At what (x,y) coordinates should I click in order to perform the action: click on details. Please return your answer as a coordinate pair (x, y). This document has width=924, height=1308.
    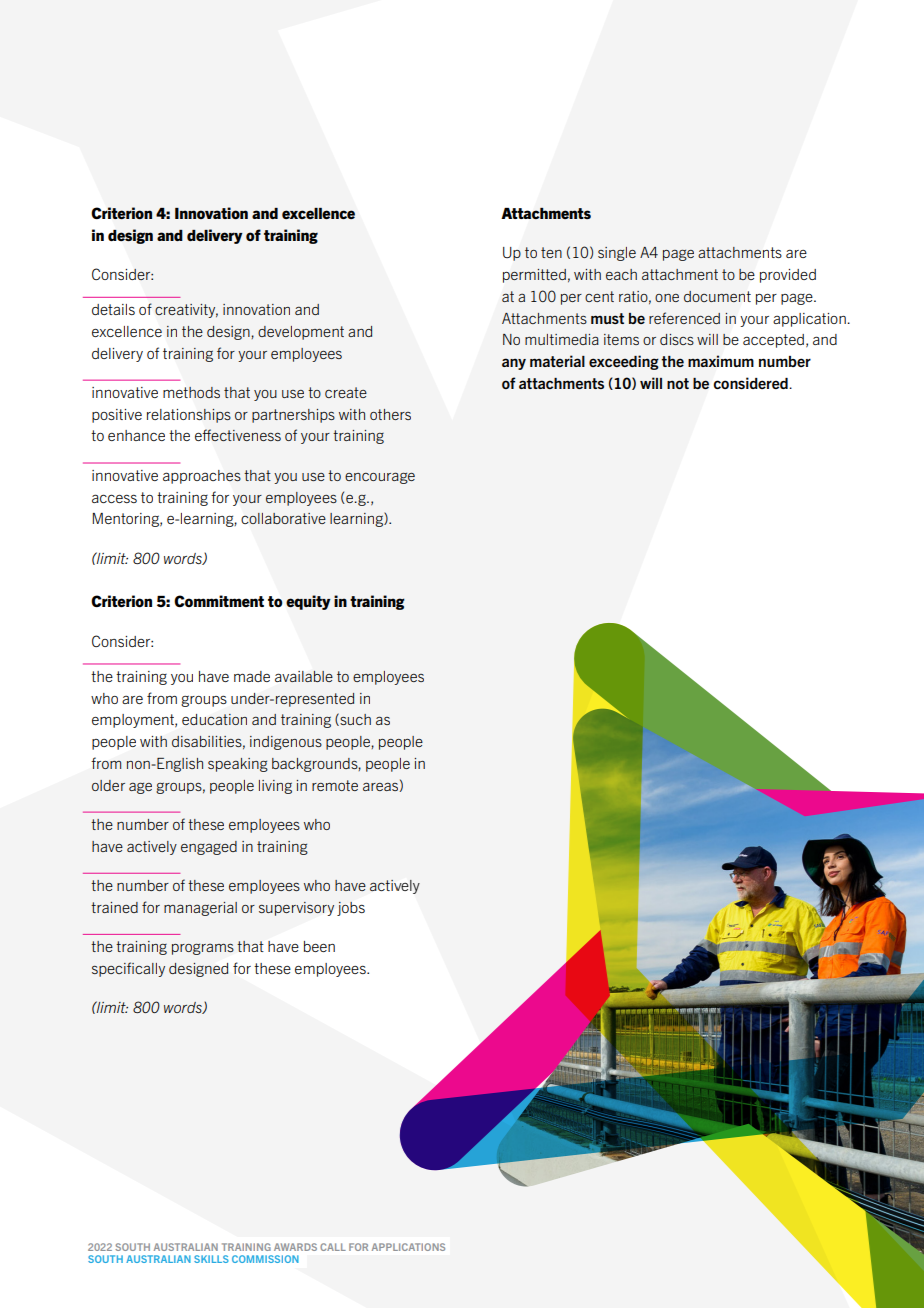
    Looking at the image, I should click on (113, 309).
